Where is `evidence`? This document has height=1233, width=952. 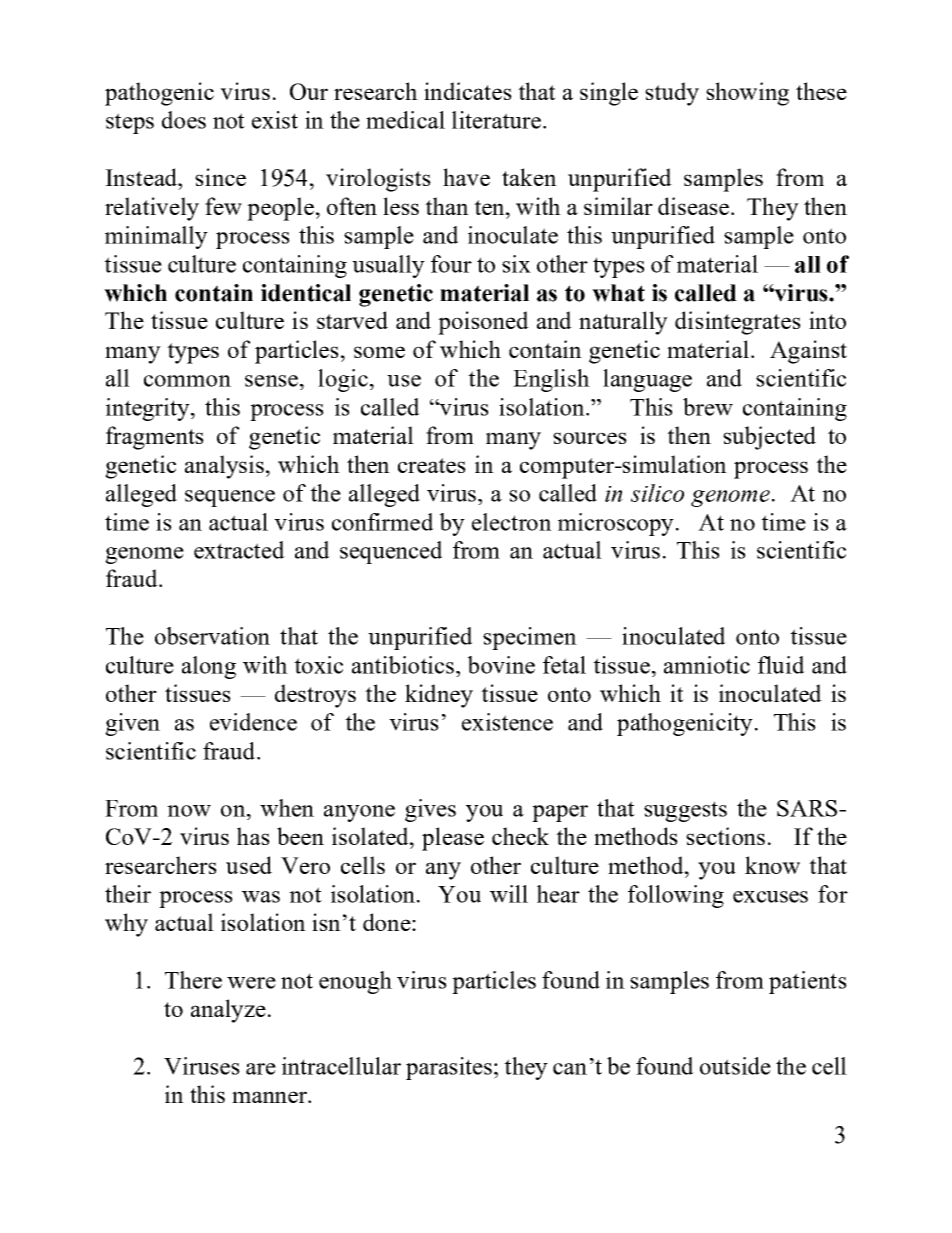
evidence is located at coordinates (253, 722).
